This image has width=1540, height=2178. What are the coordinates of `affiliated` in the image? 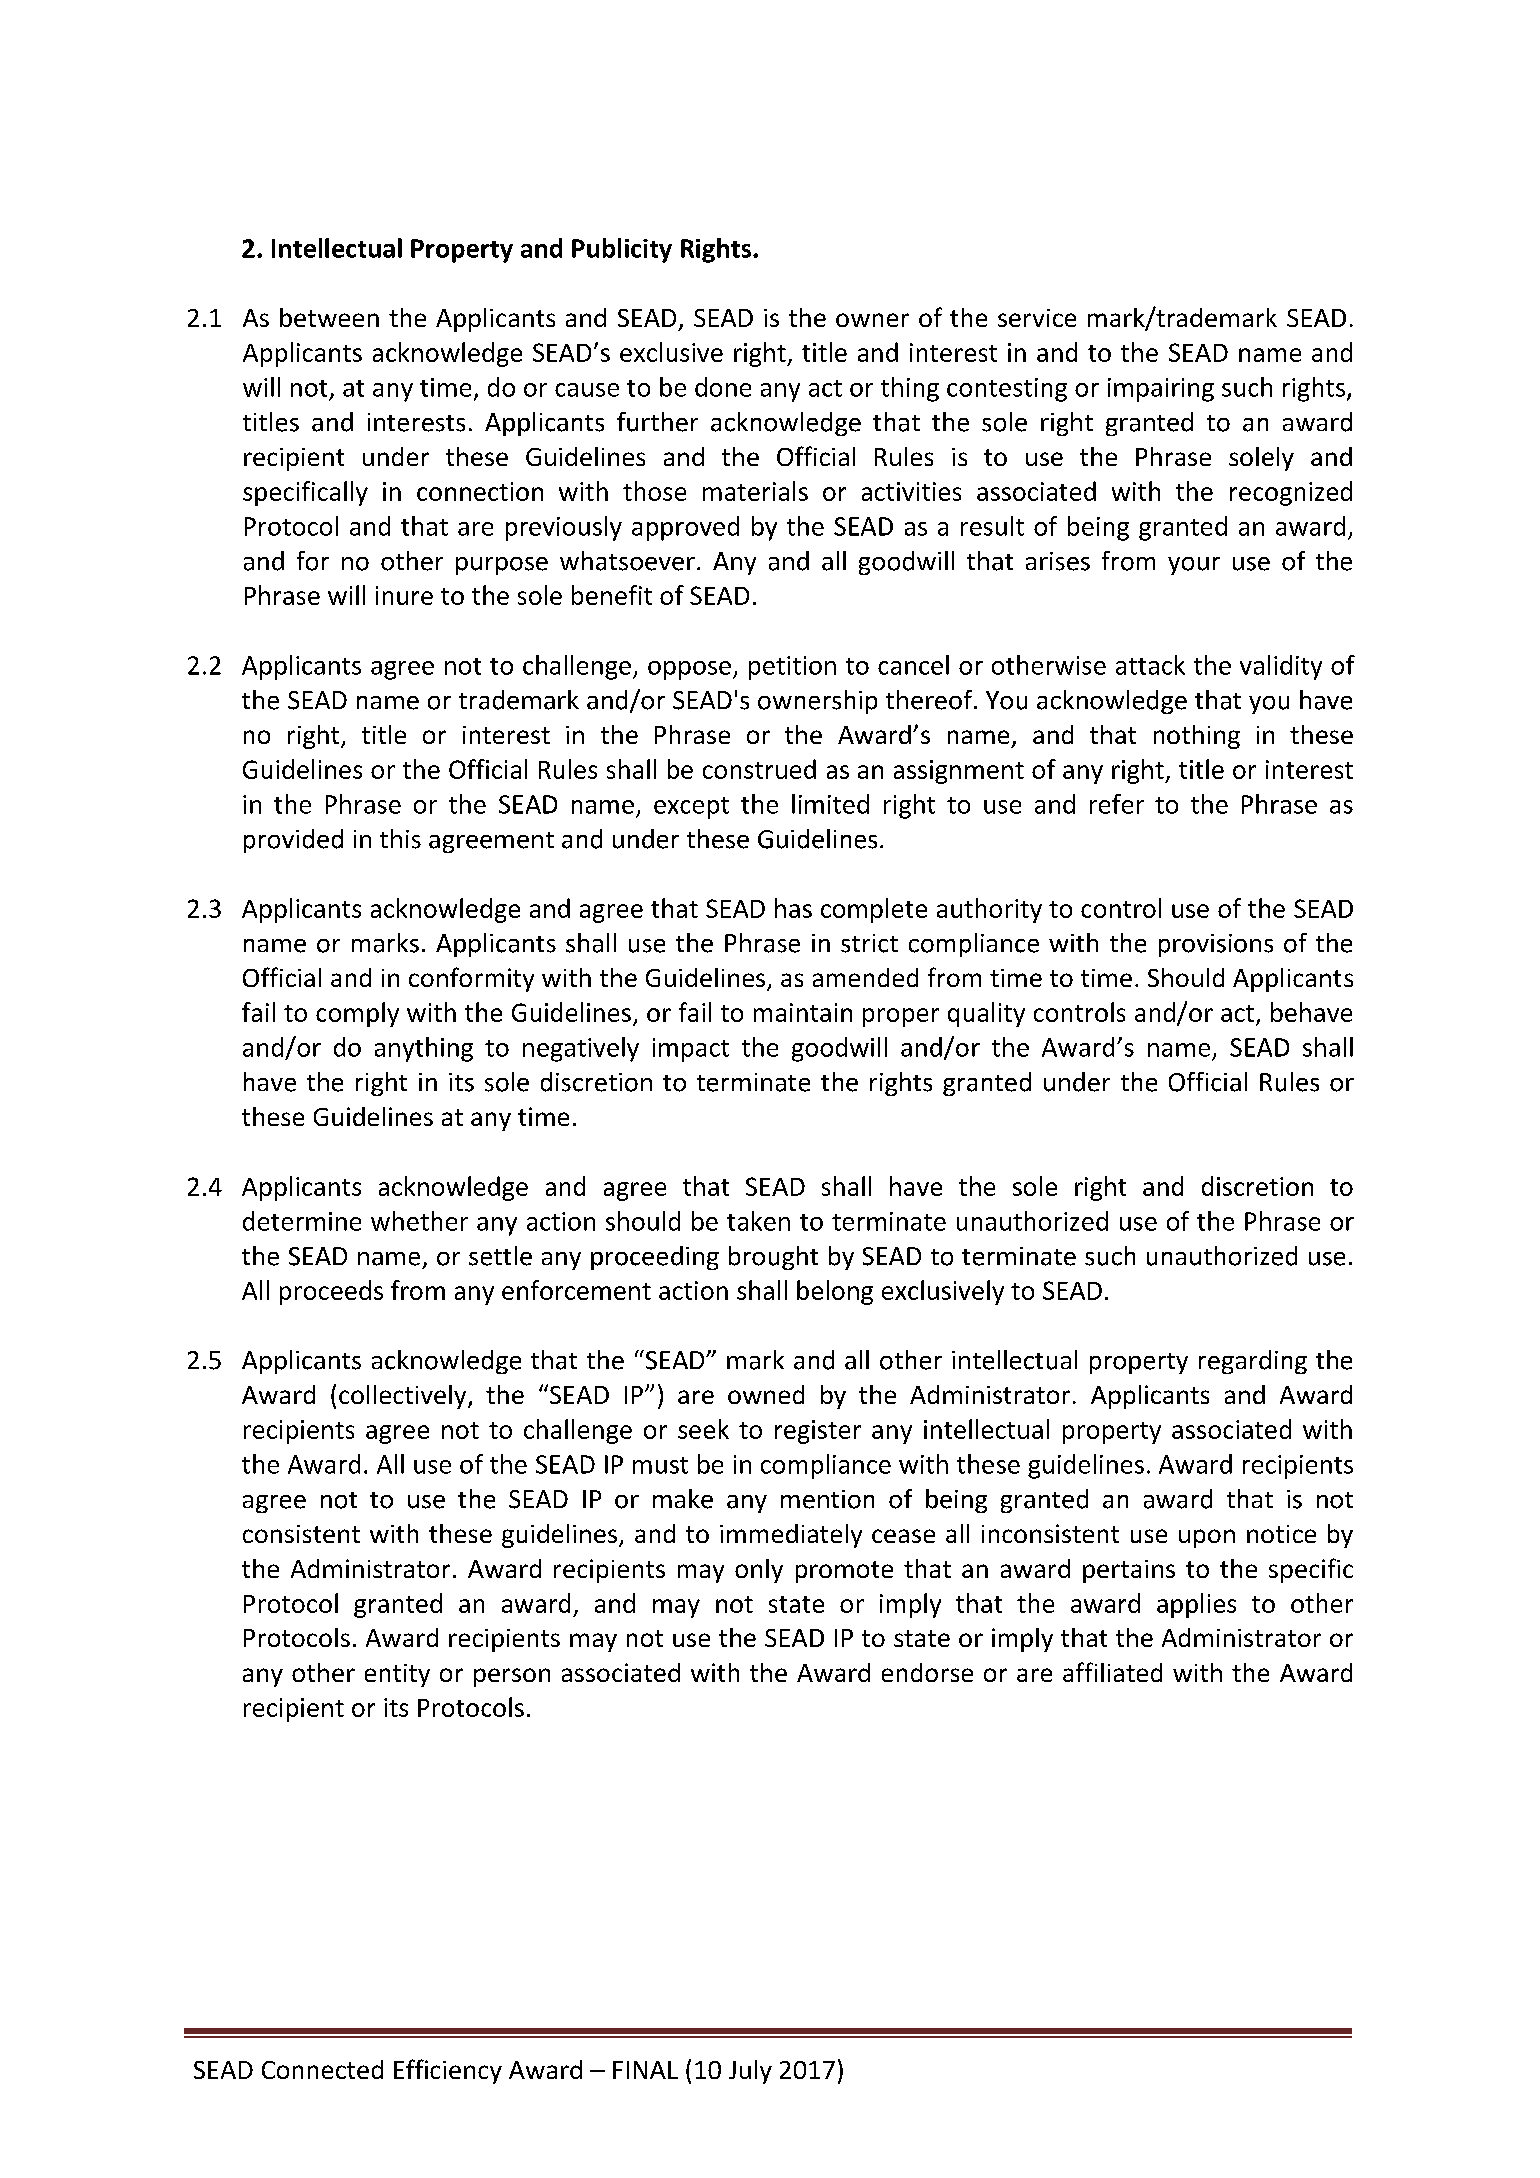 It's located at (1112, 1672).
